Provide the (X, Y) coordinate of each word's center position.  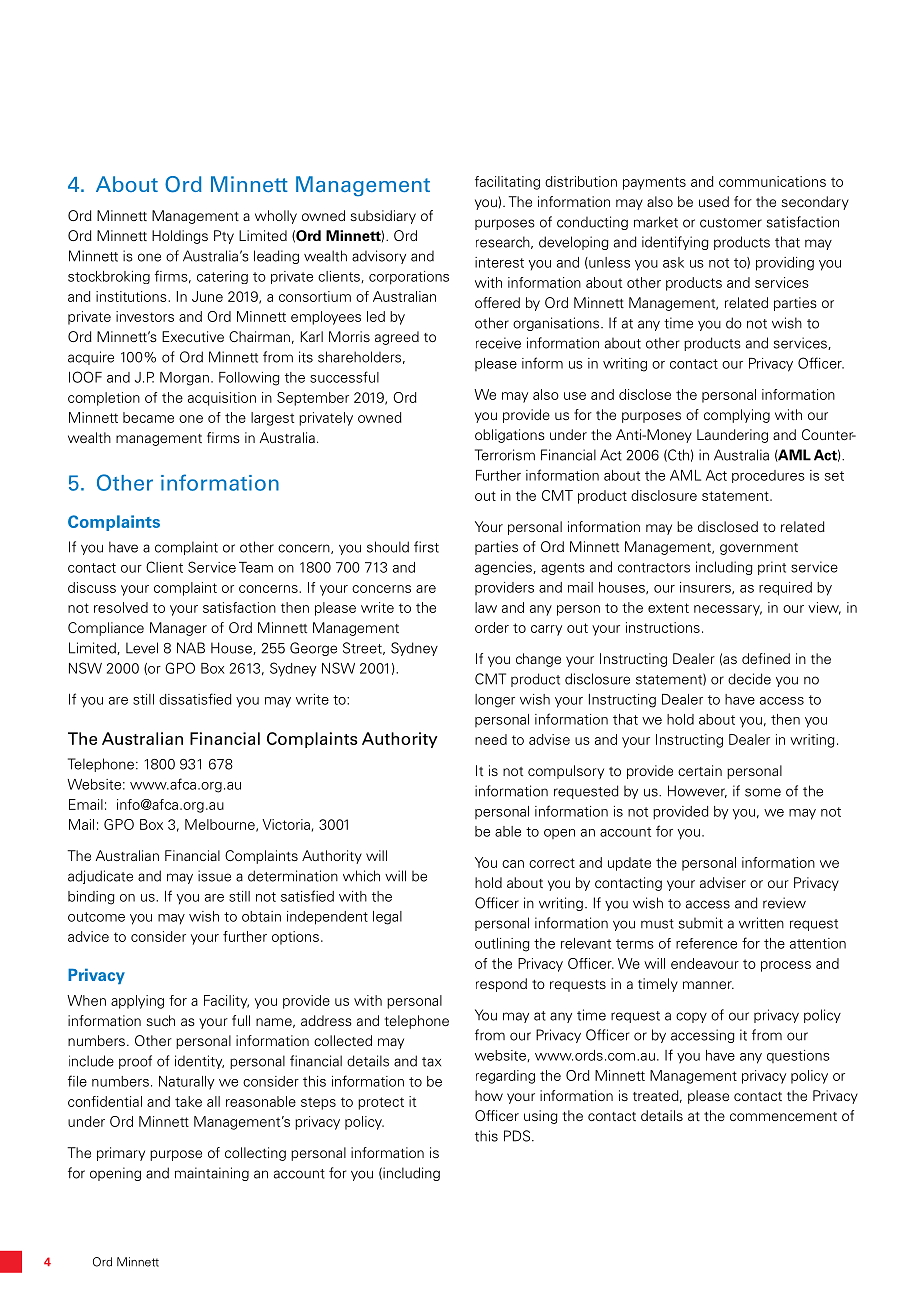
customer (731, 223)
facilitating (507, 183)
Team (256, 567)
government (759, 549)
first (426, 547)
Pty (224, 237)
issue (214, 876)
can (513, 864)
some (763, 792)
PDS (518, 1136)
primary (121, 1154)
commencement (783, 1116)
